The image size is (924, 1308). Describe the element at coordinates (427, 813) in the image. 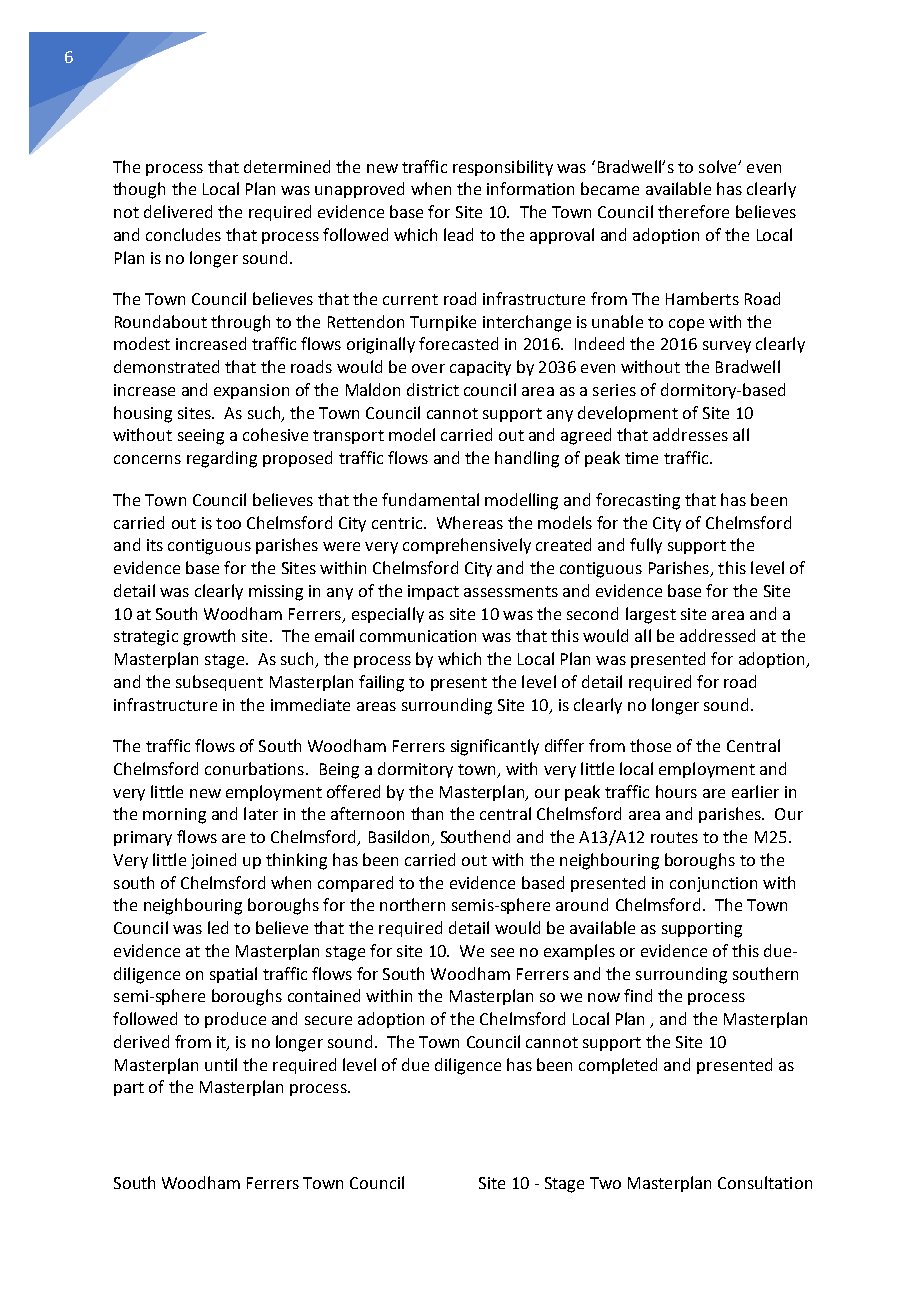

I see `than` at that location.
